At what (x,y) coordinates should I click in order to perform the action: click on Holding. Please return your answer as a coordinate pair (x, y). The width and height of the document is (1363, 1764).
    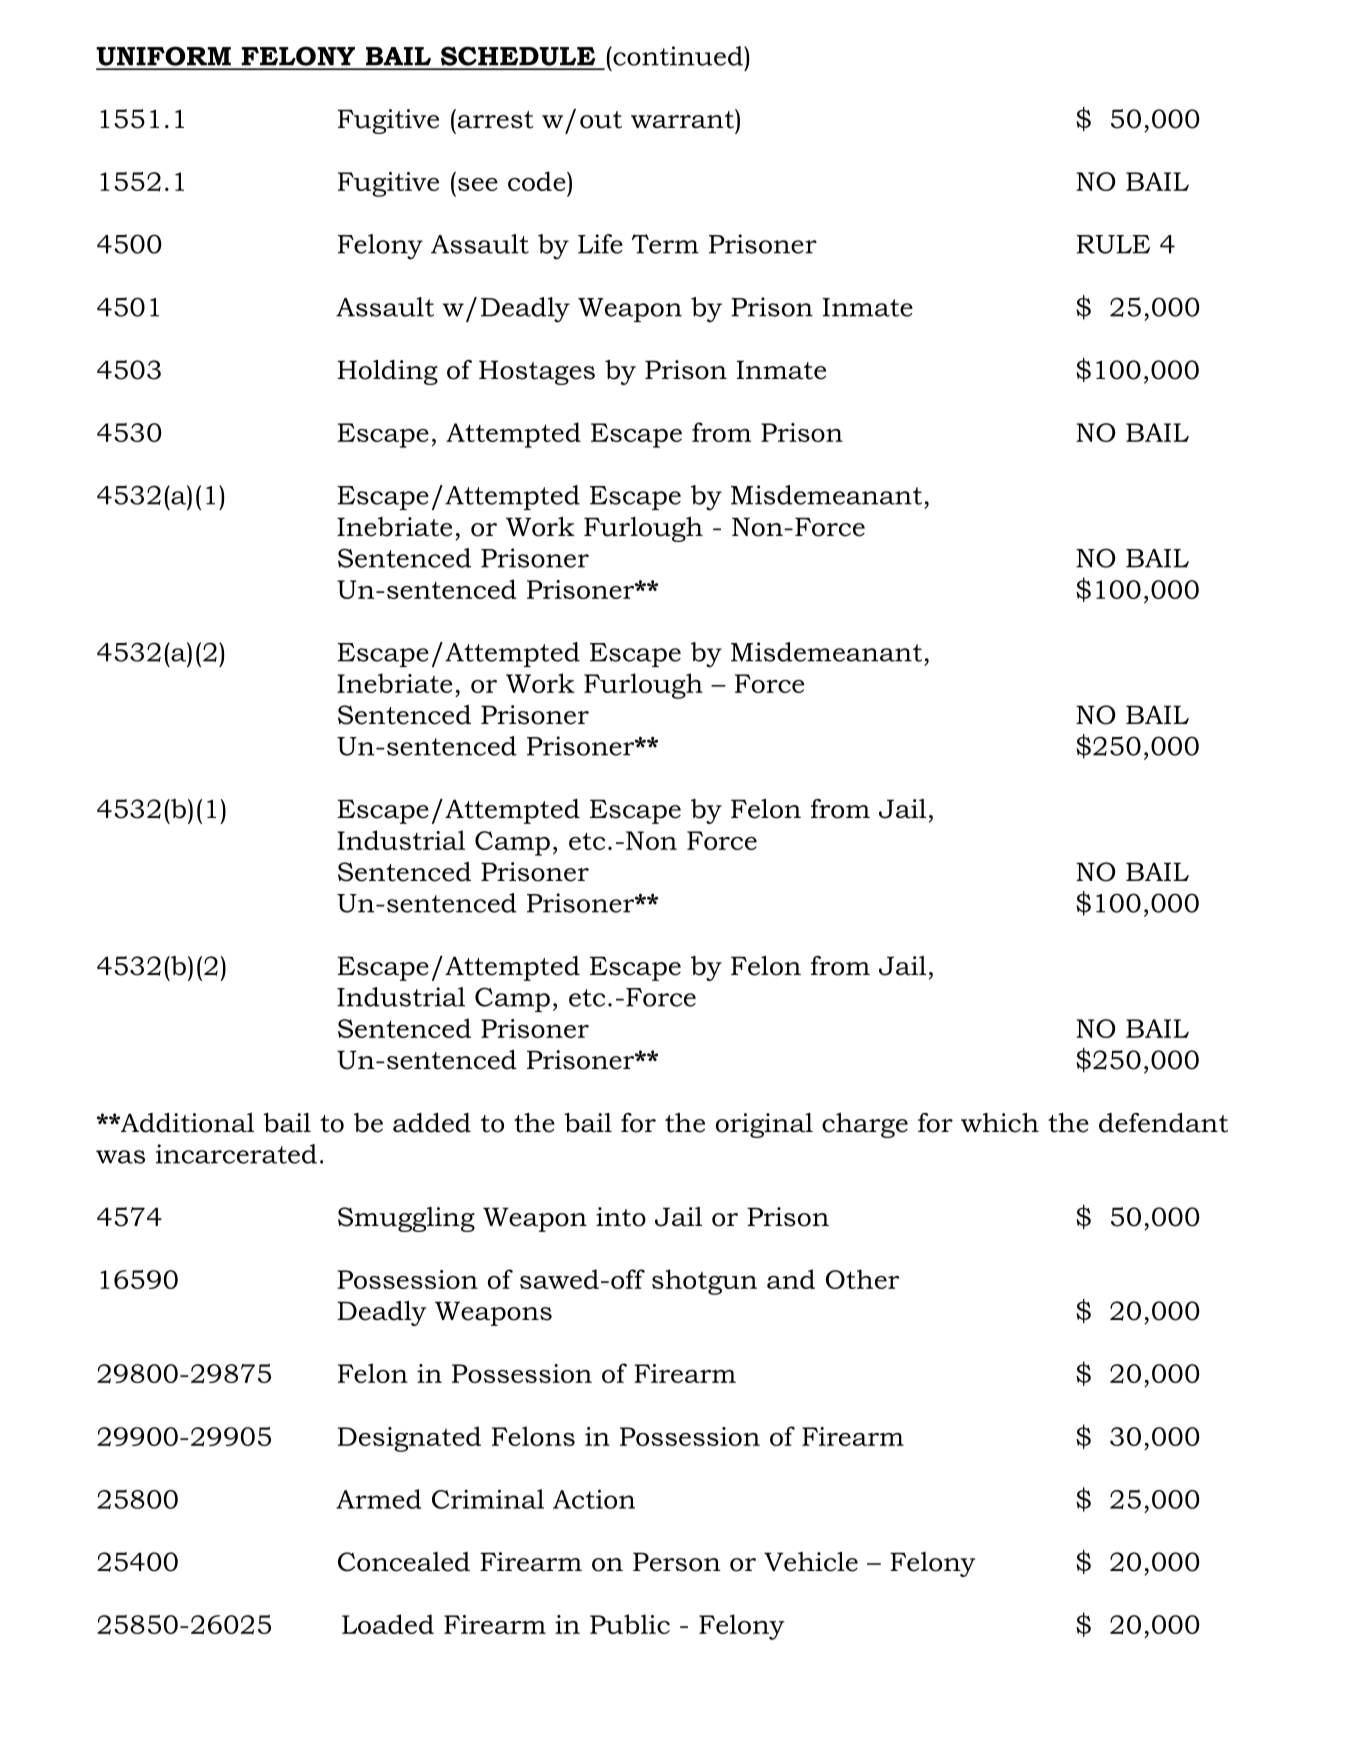
    Looking at the image, I should click on (387, 372).
